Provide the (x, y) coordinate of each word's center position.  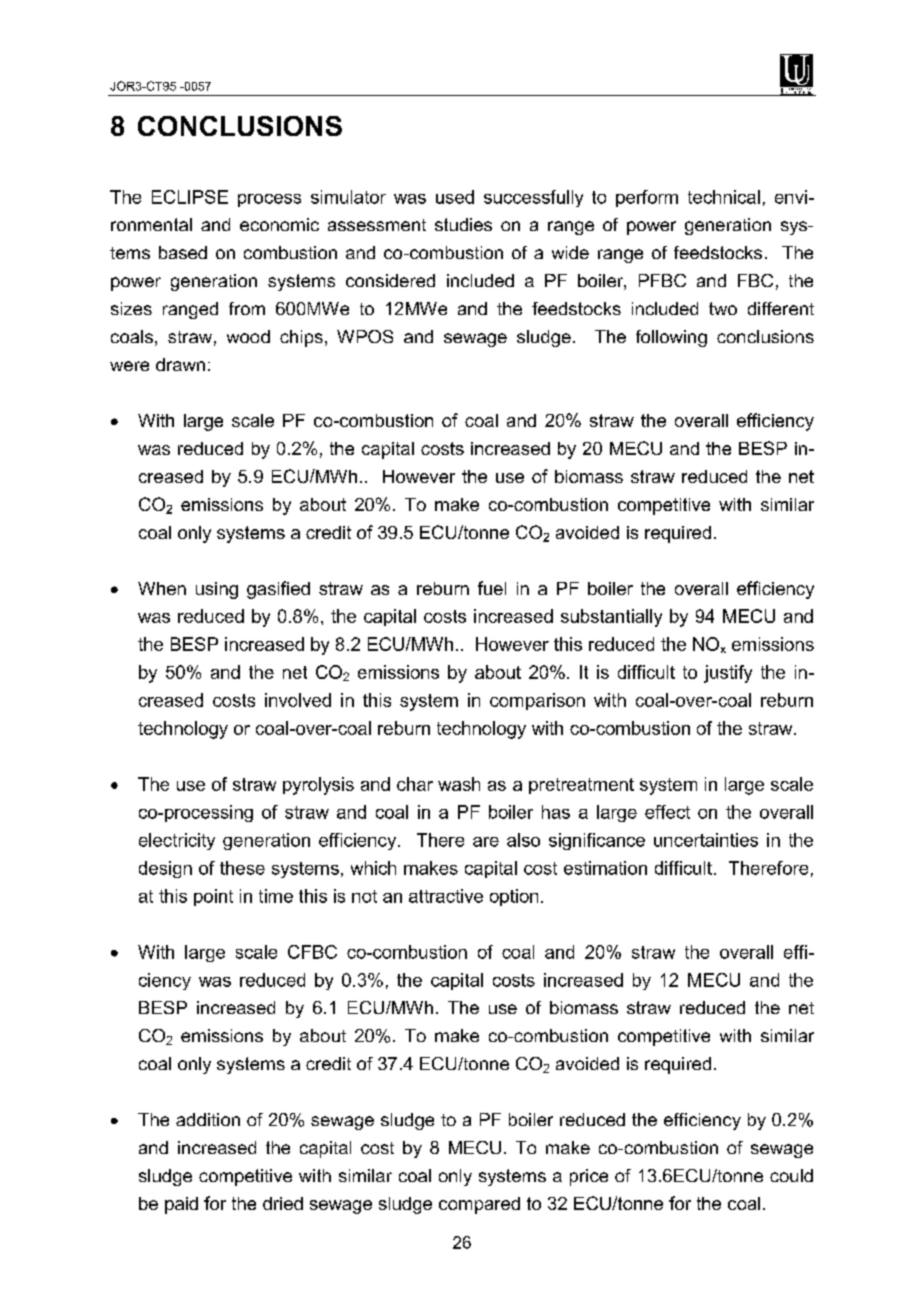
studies (463, 224)
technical (724, 197)
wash (459, 784)
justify (728, 674)
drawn (180, 364)
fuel (492, 588)
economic (279, 224)
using (217, 590)
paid (181, 1205)
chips (301, 338)
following (671, 338)
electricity (177, 841)
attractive (446, 896)
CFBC (312, 952)
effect (667, 812)
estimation (605, 868)
